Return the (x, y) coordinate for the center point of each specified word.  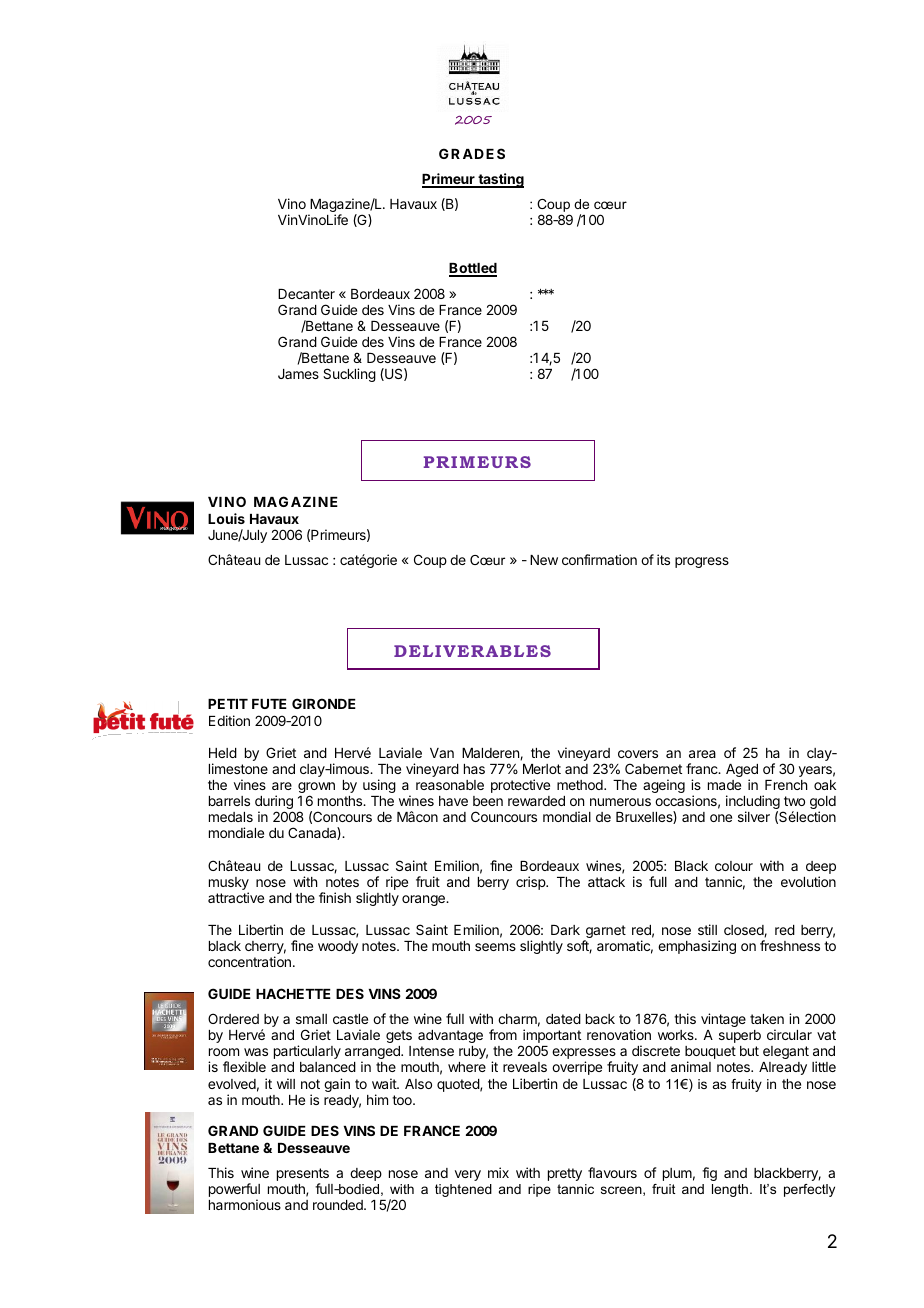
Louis (226, 518)
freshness (790, 945)
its (663, 559)
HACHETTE (293, 993)
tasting (500, 180)
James (298, 374)
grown (316, 789)
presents (303, 1176)
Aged (742, 772)
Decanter (306, 294)
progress (702, 562)
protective (520, 786)
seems (495, 947)
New (544, 560)
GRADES (472, 153)
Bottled (473, 270)
